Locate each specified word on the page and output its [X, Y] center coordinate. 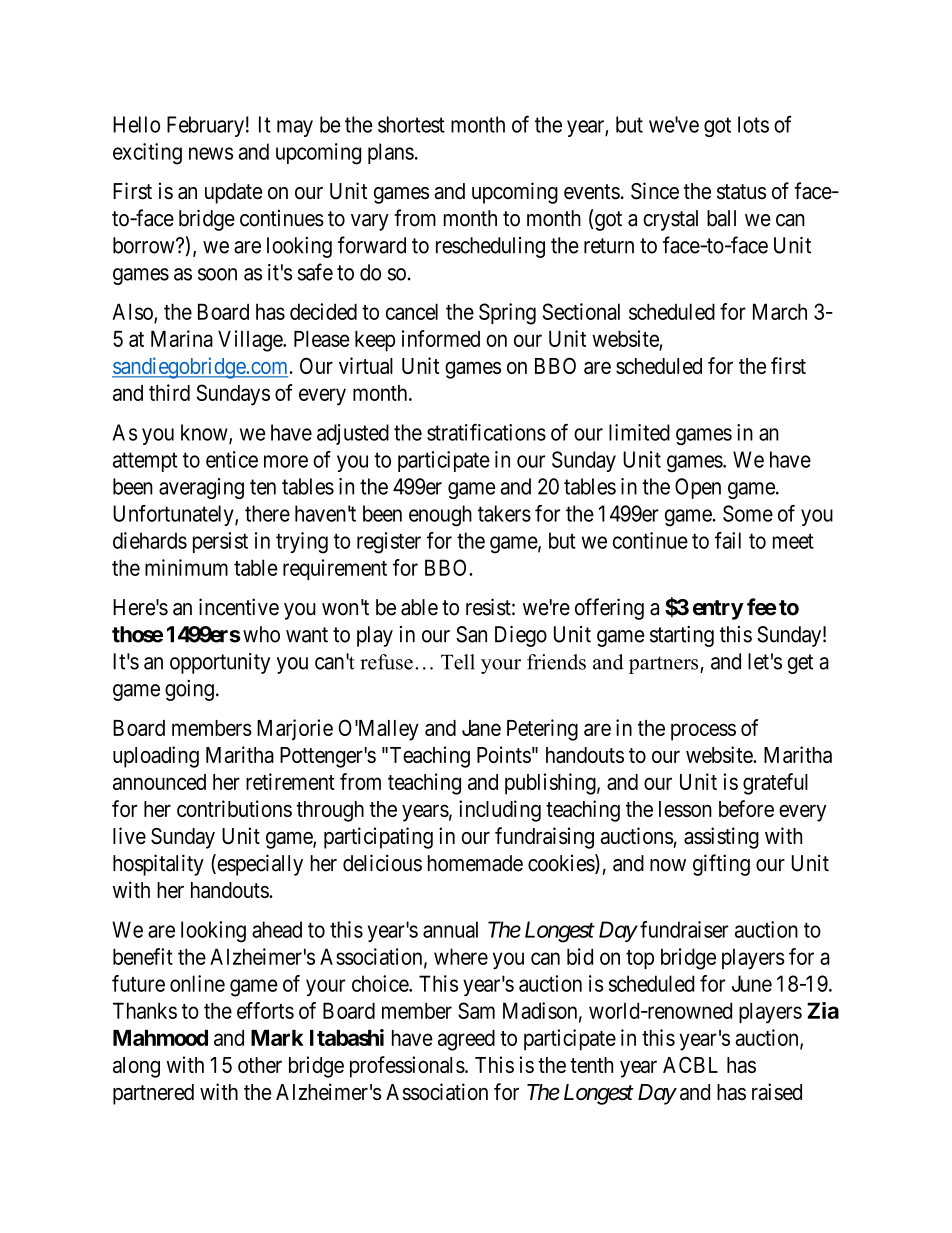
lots [753, 124]
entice [232, 459]
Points [504, 754]
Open [698, 488]
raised [777, 1092]
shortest [411, 124]
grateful [775, 784]
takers [504, 513]
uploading [156, 757]
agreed [466, 1040]
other [260, 1065]
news [211, 153]
